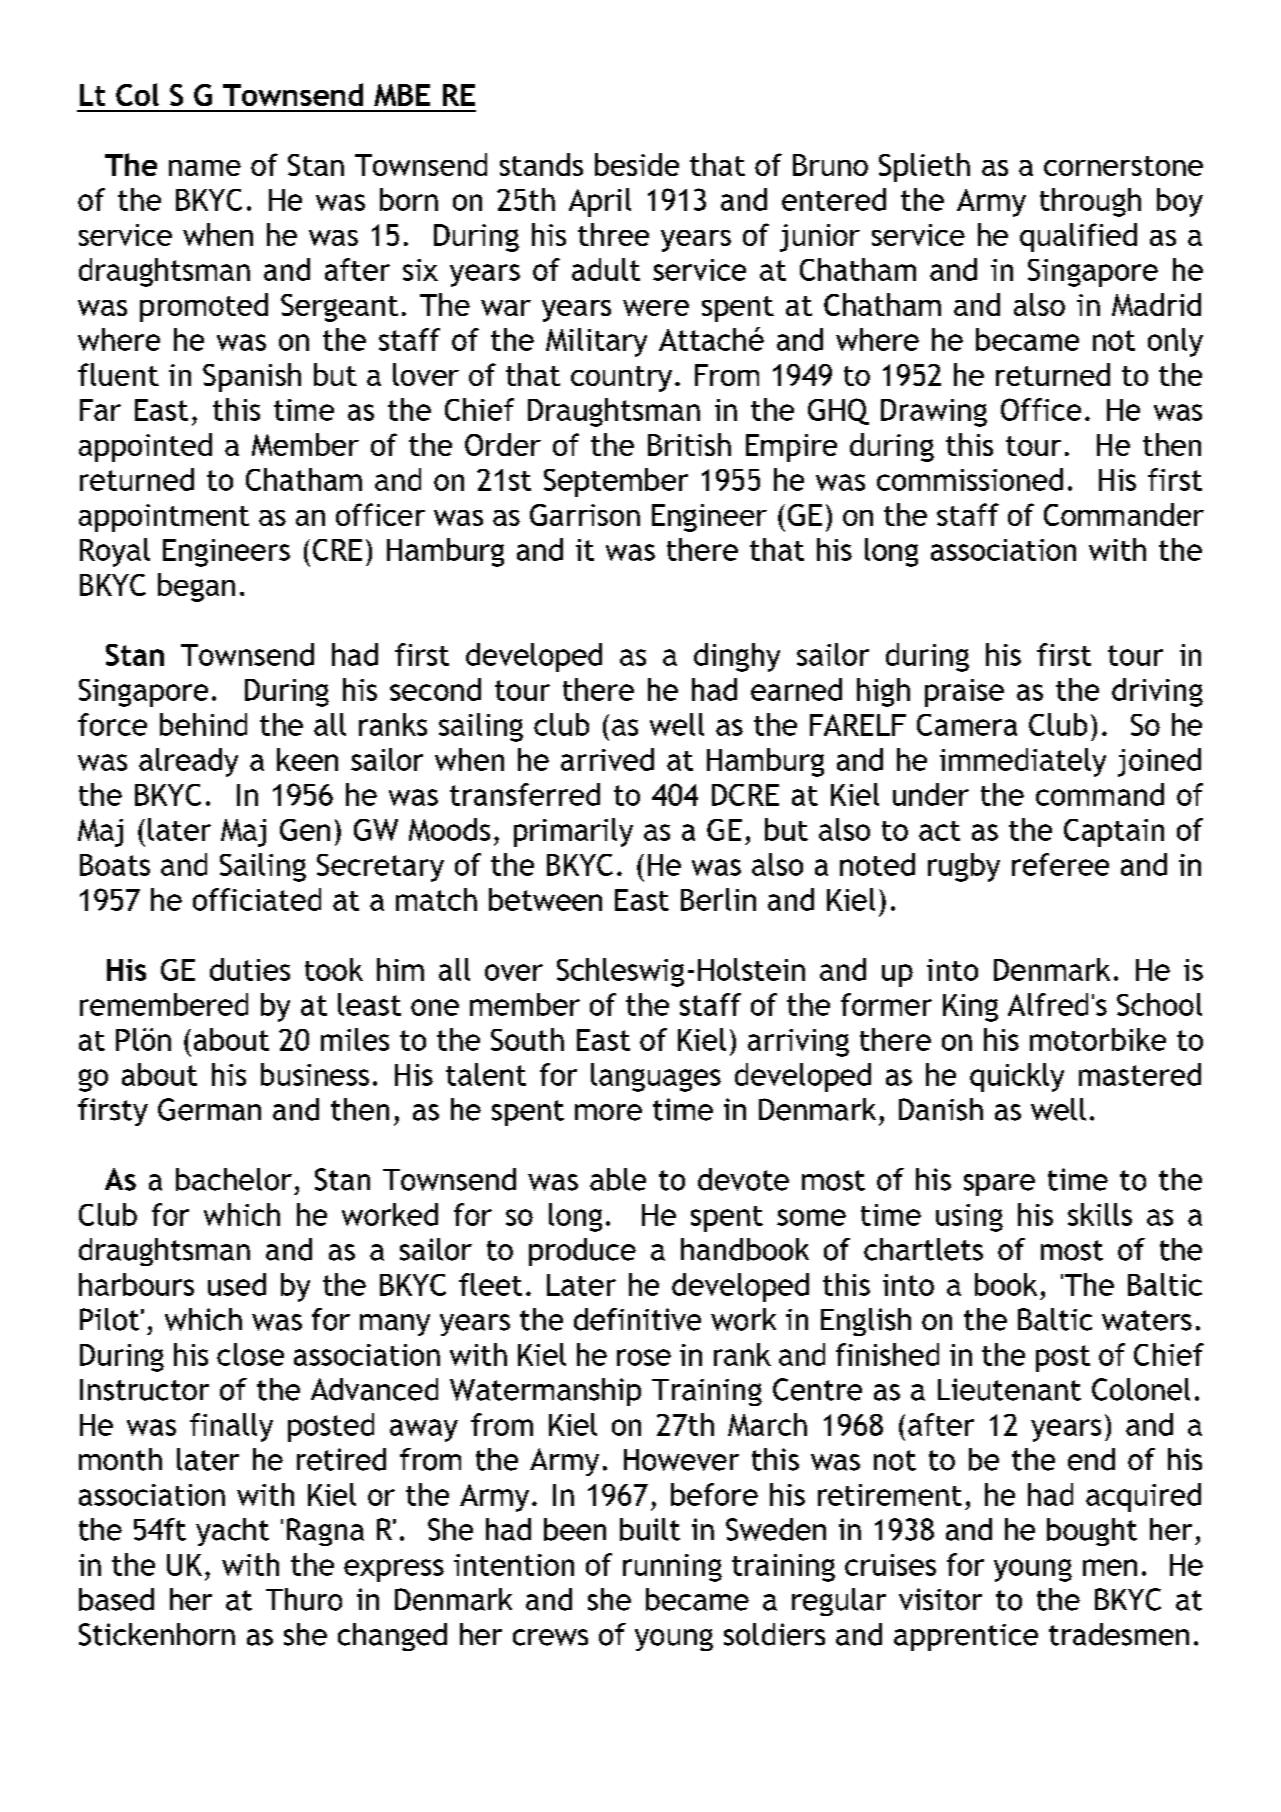  I want to click on tradesmen, so click(1119, 1634).
